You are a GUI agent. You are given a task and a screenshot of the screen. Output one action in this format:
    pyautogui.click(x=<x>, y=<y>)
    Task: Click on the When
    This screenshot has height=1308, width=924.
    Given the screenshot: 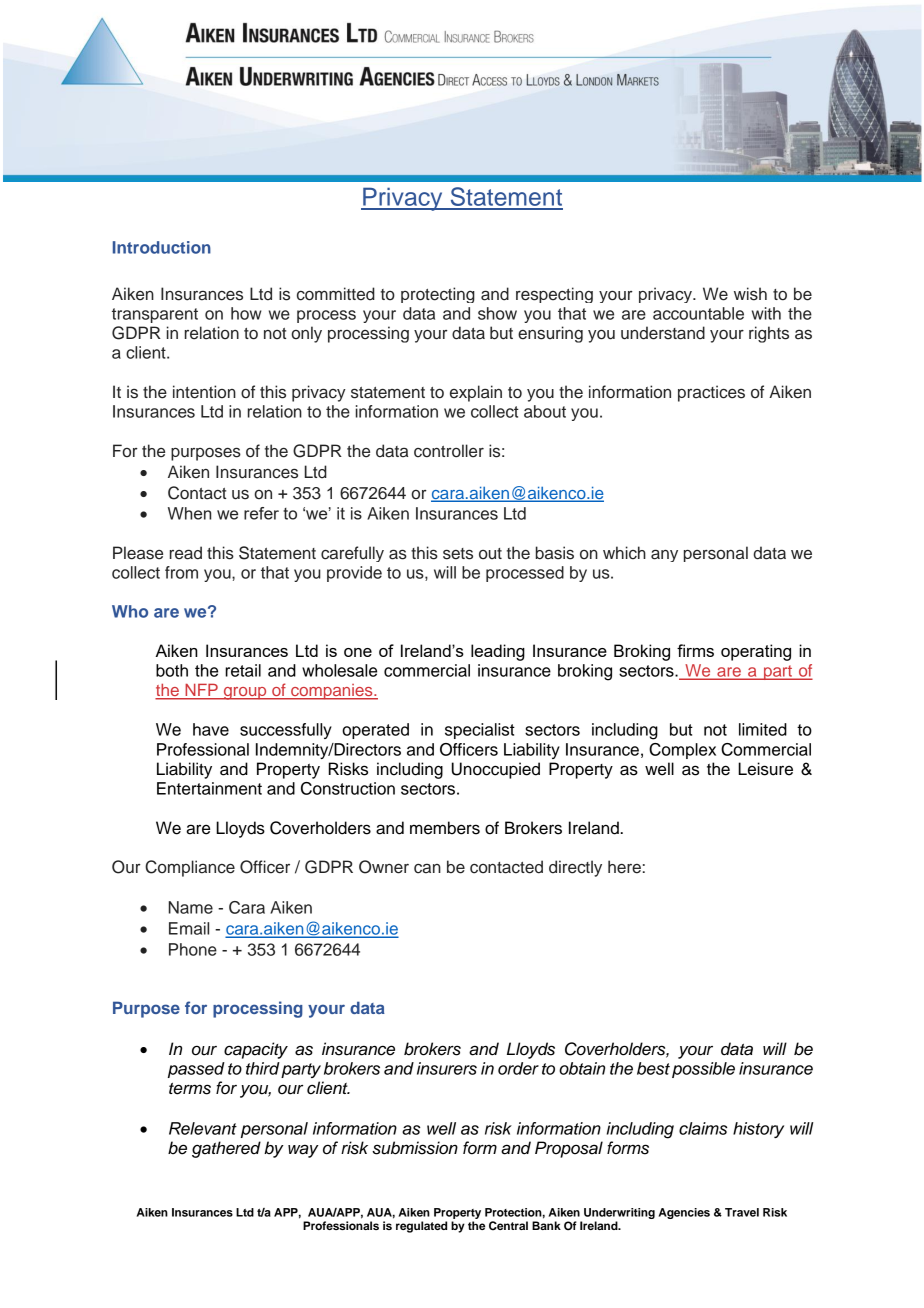 What is the action you would take?
    pyautogui.click(x=189, y=513)
